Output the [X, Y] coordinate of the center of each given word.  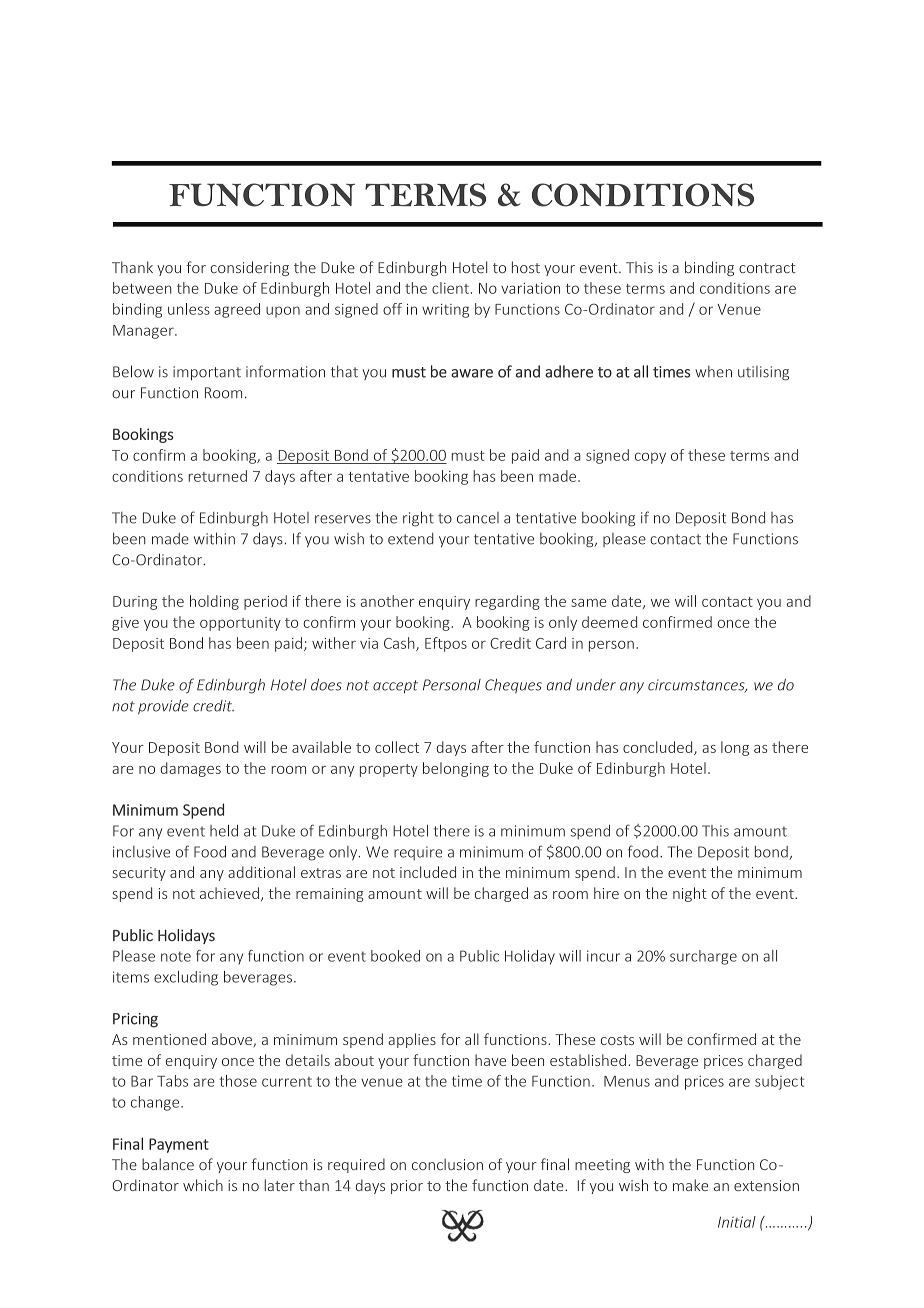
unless [189, 309]
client [450, 288]
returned [218, 476]
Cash [400, 644]
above [233, 1040]
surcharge [703, 957]
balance [168, 1164]
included [428, 872]
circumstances [697, 686]
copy [650, 458]
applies [412, 1040]
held [224, 831]
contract [767, 268]
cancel [478, 518]
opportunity [240, 624]
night [690, 894]
